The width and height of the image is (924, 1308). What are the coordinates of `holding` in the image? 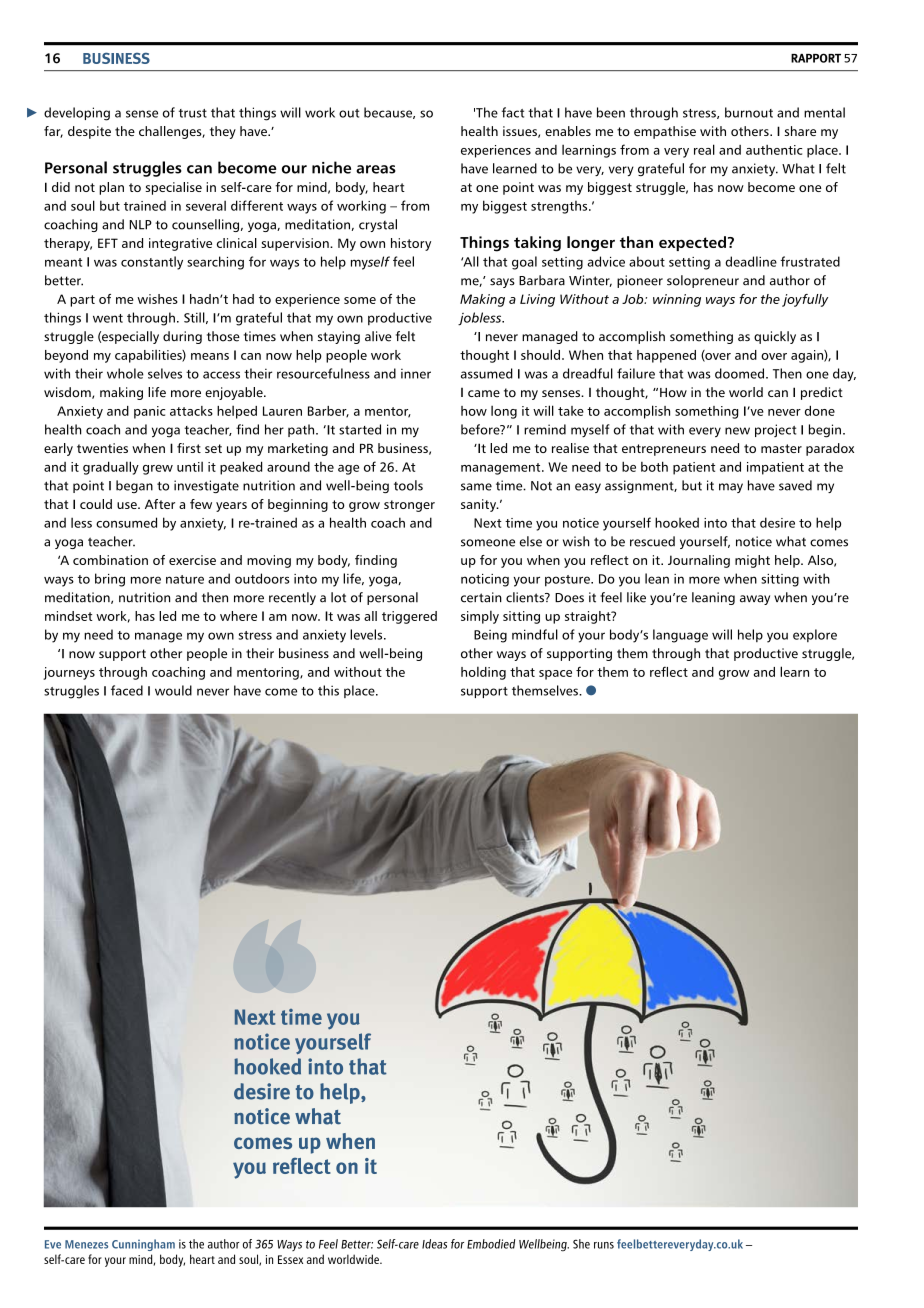 It's located at (483, 673).
